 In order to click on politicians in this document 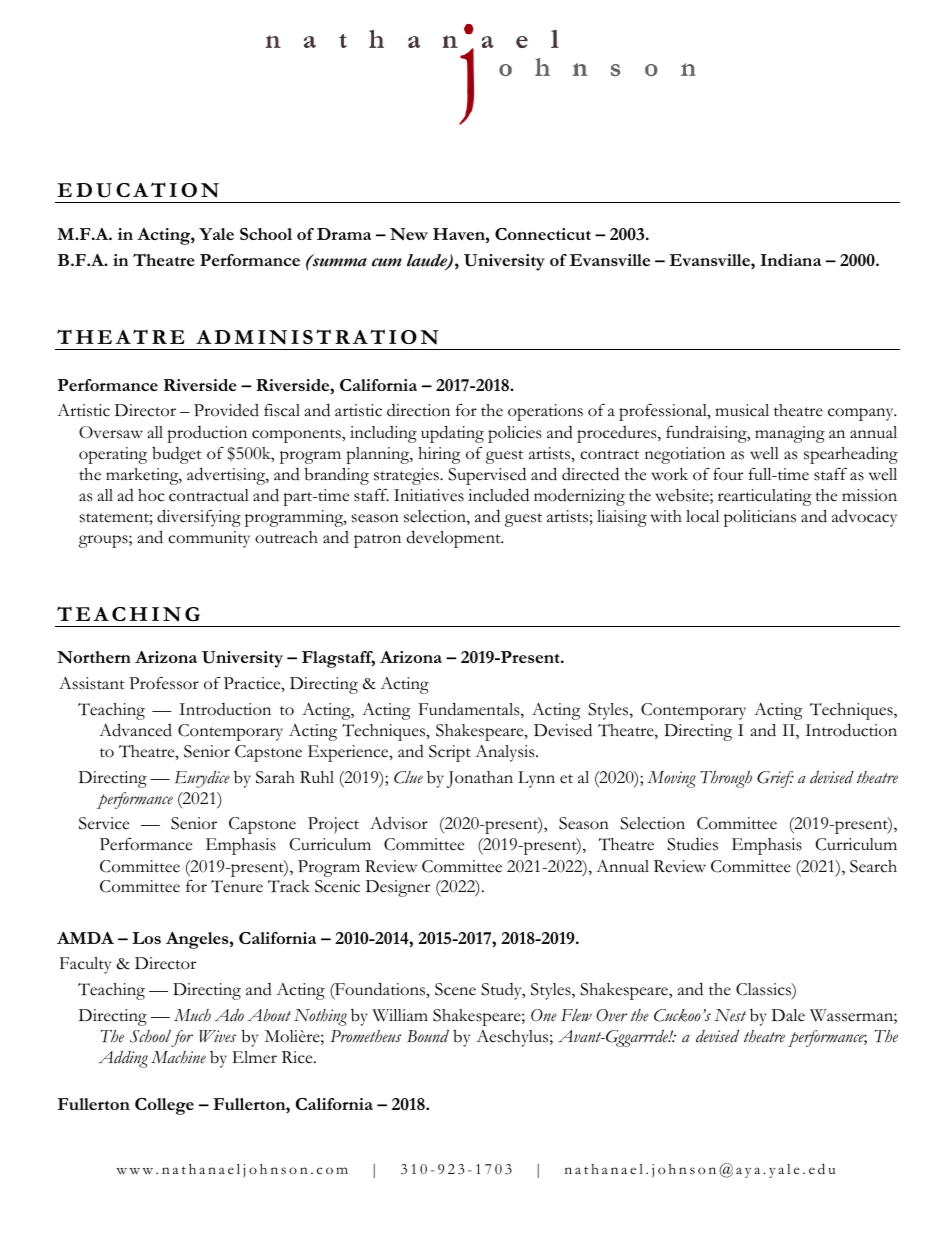, I will do `click(760, 518)`.
